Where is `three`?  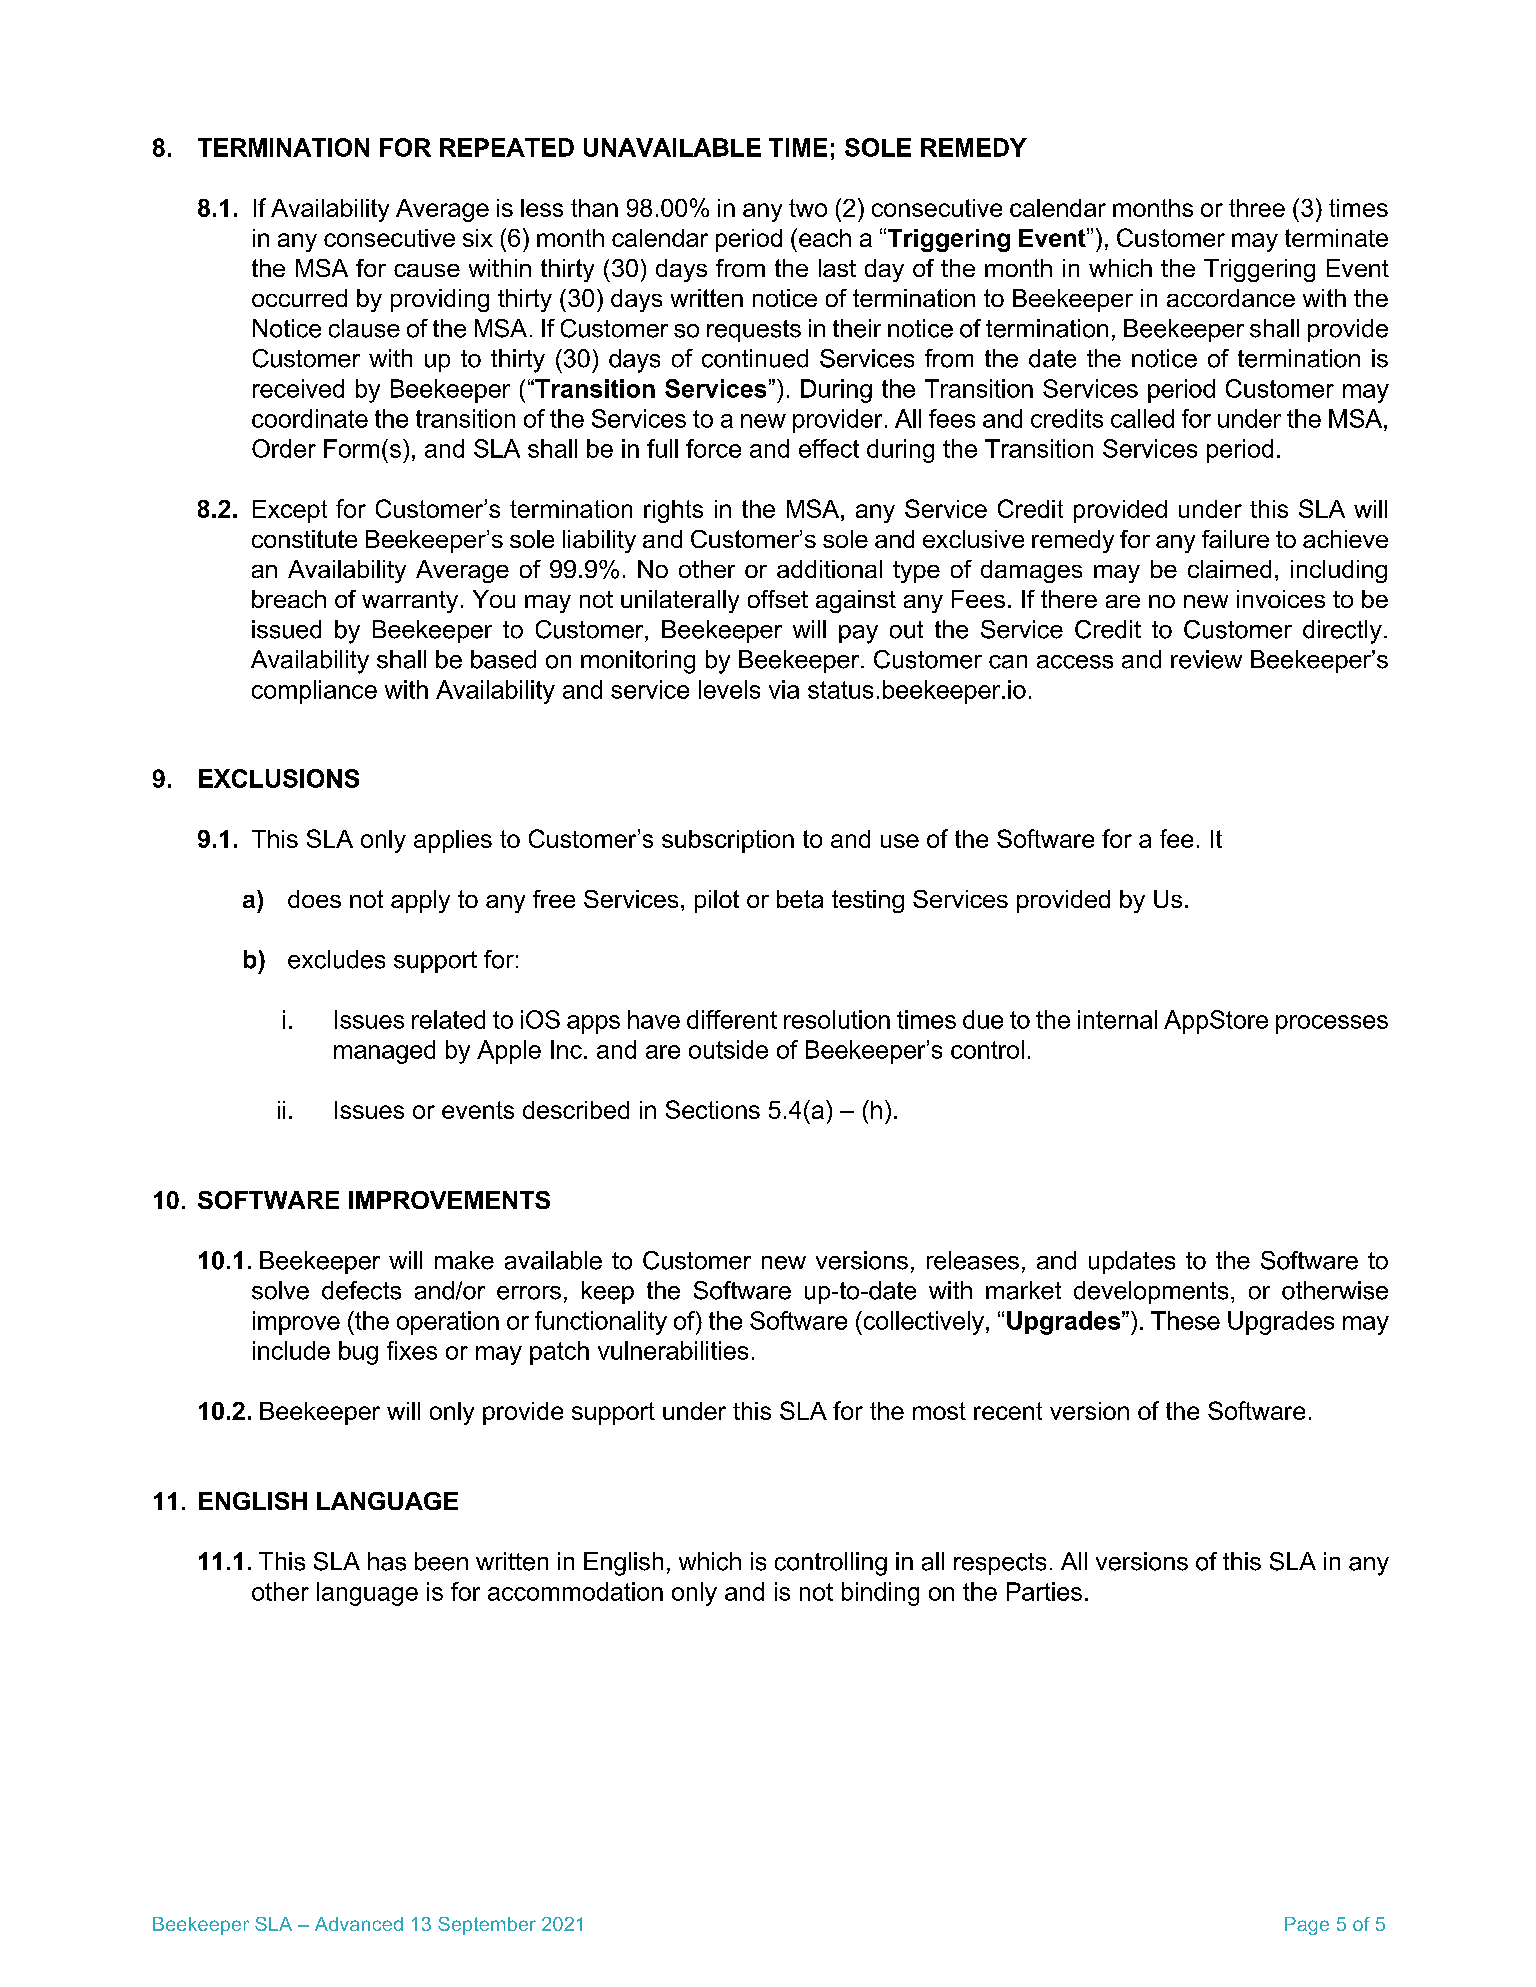
three is located at coordinates (1257, 208).
